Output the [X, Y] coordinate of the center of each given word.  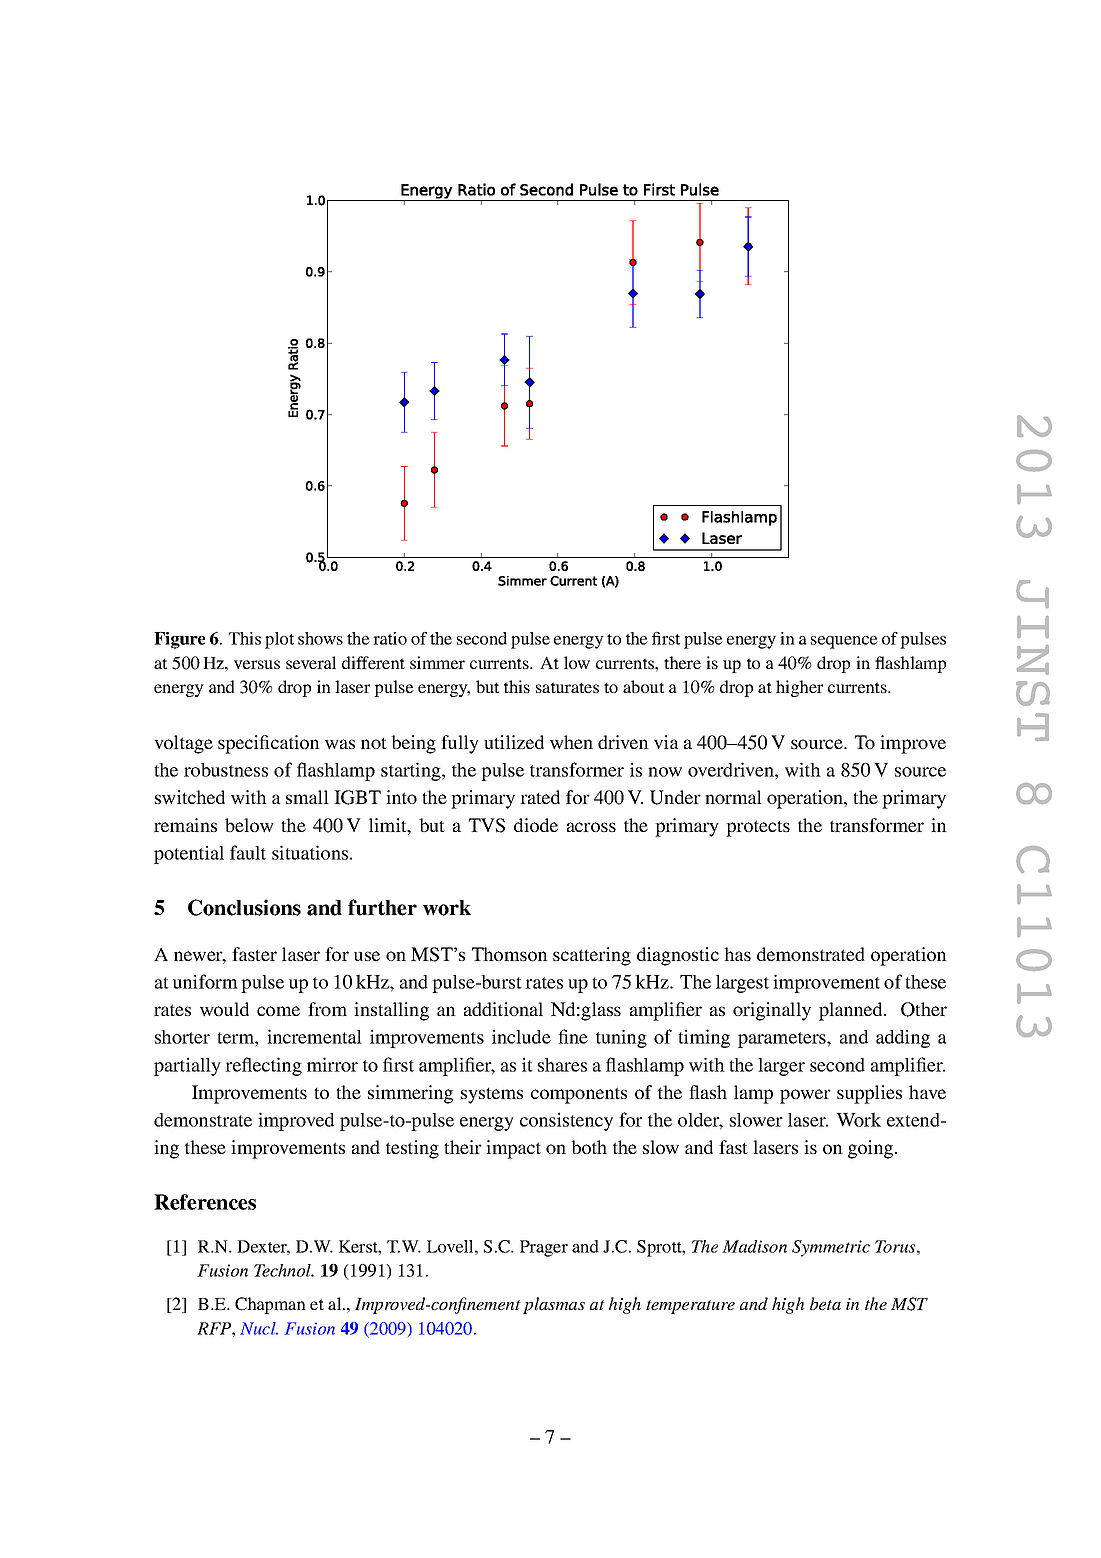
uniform [205, 981]
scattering [592, 956]
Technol [284, 1270]
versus [257, 664]
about [643, 686]
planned [852, 1011]
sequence [844, 642]
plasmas [554, 1305]
